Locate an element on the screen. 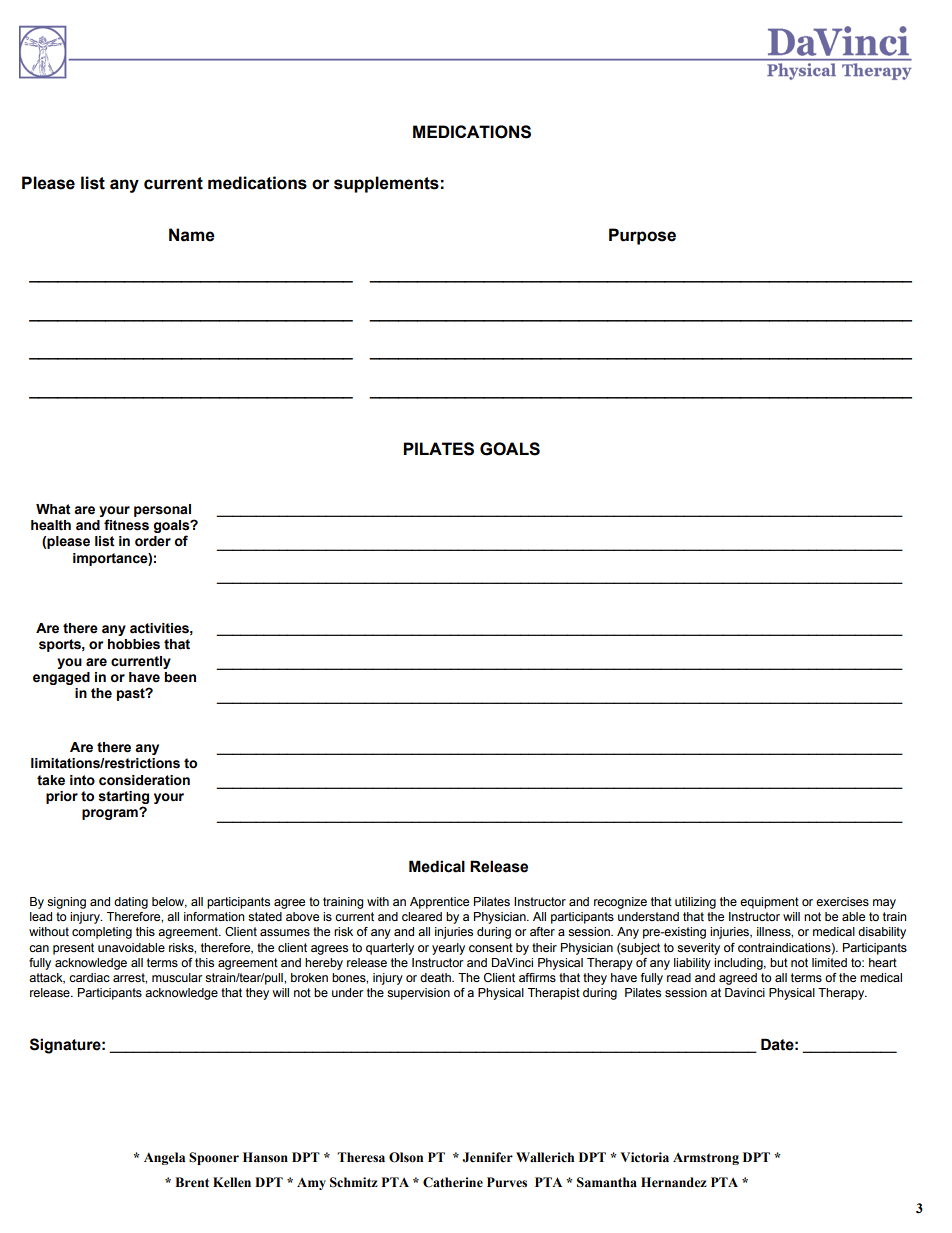  Angela is located at coordinates (164, 1158).
